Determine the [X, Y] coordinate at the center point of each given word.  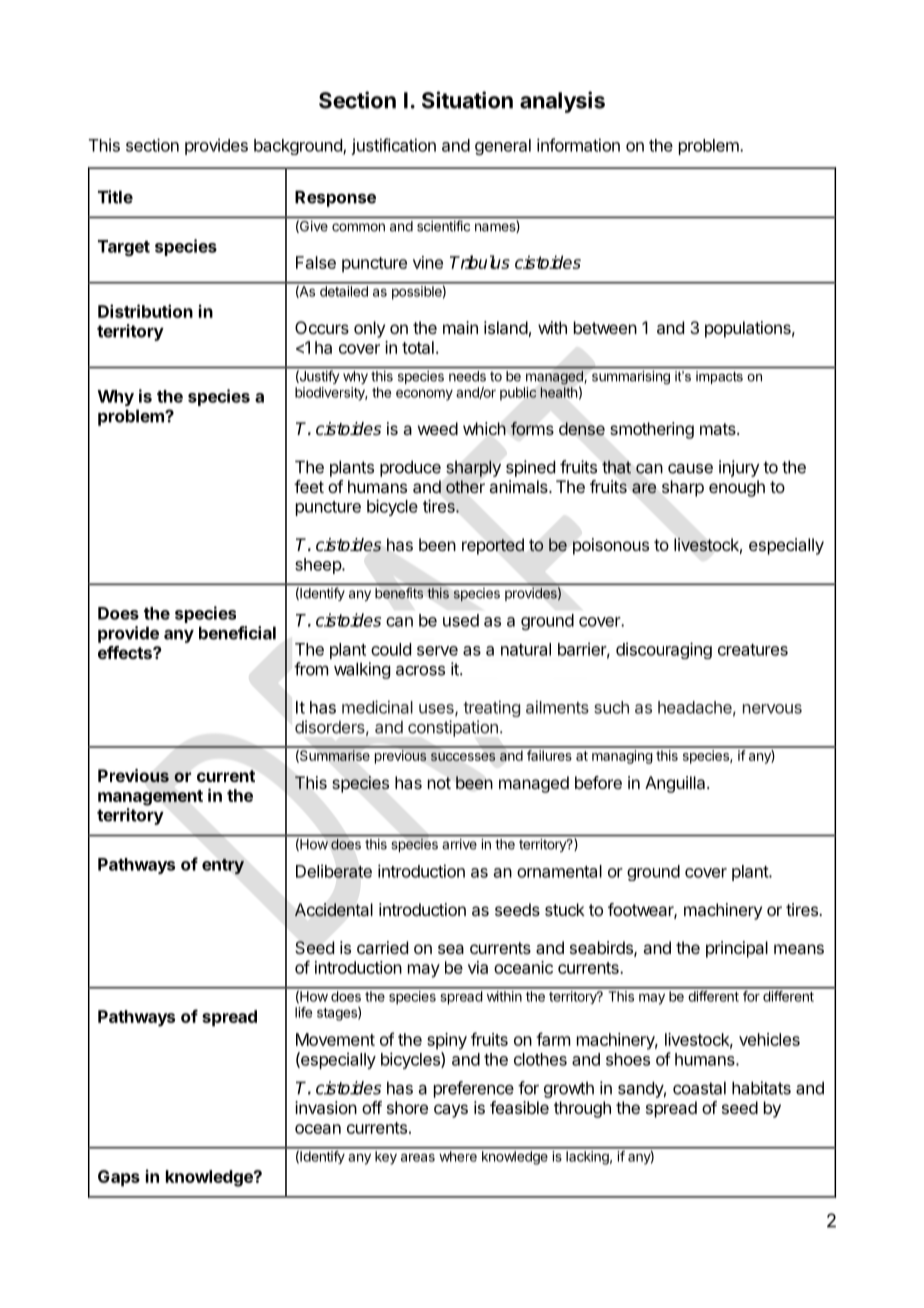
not [439, 783]
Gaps [119, 1178]
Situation [467, 100]
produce [410, 468]
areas [418, 1157]
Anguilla [676, 784]
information [578, 145]
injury [739, 468]
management [150, 798]
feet [309, 486]
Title [115, 197]
